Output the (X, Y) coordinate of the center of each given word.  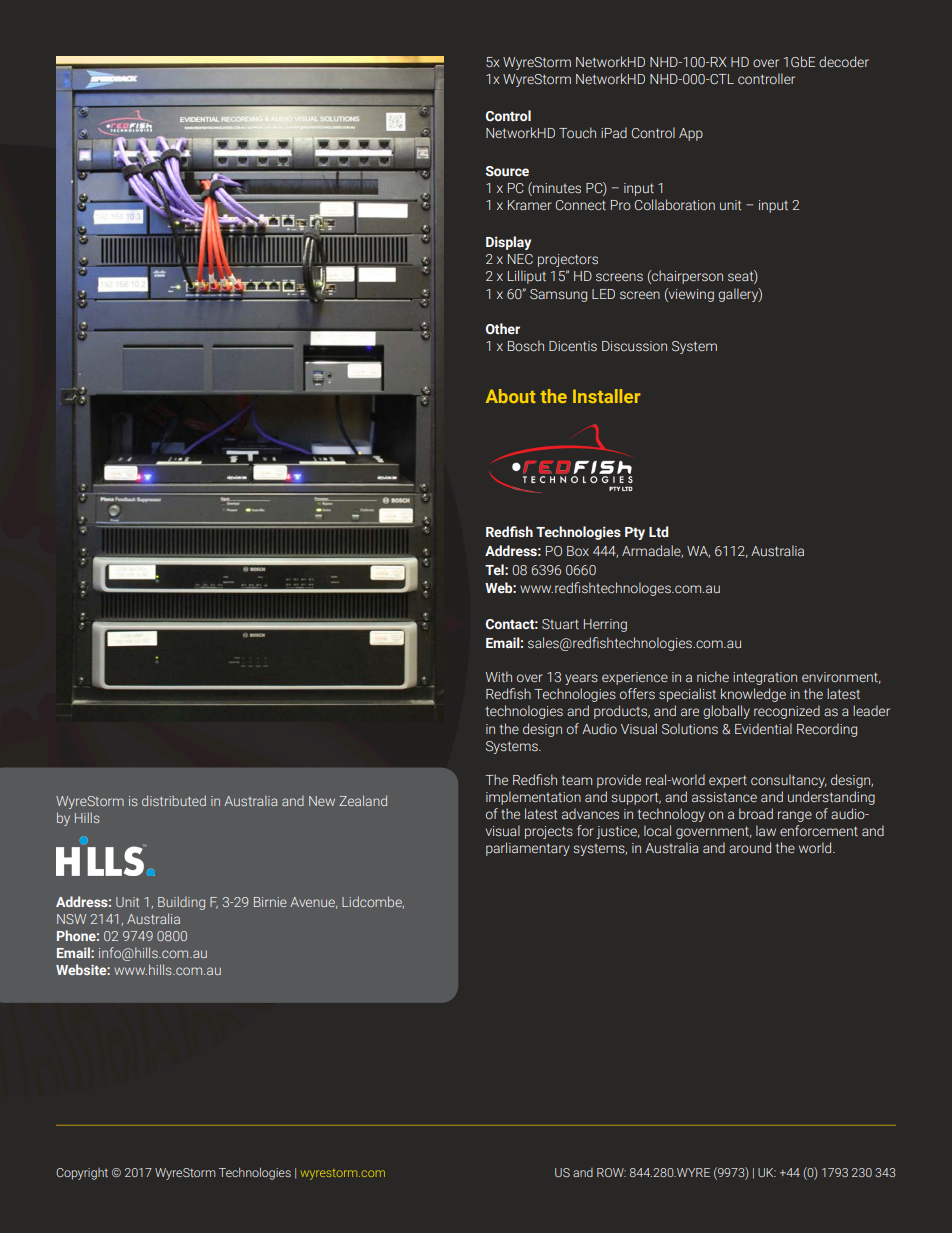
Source (507, 171)
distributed (174, 800)
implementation (533, 798)
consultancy (789, 781)
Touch (577, 132)
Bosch (526, 345)
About (511, 396)
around (750, 847)
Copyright (82, 1174)
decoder (844, 61)
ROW (611, 1172)
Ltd (658, 531)
